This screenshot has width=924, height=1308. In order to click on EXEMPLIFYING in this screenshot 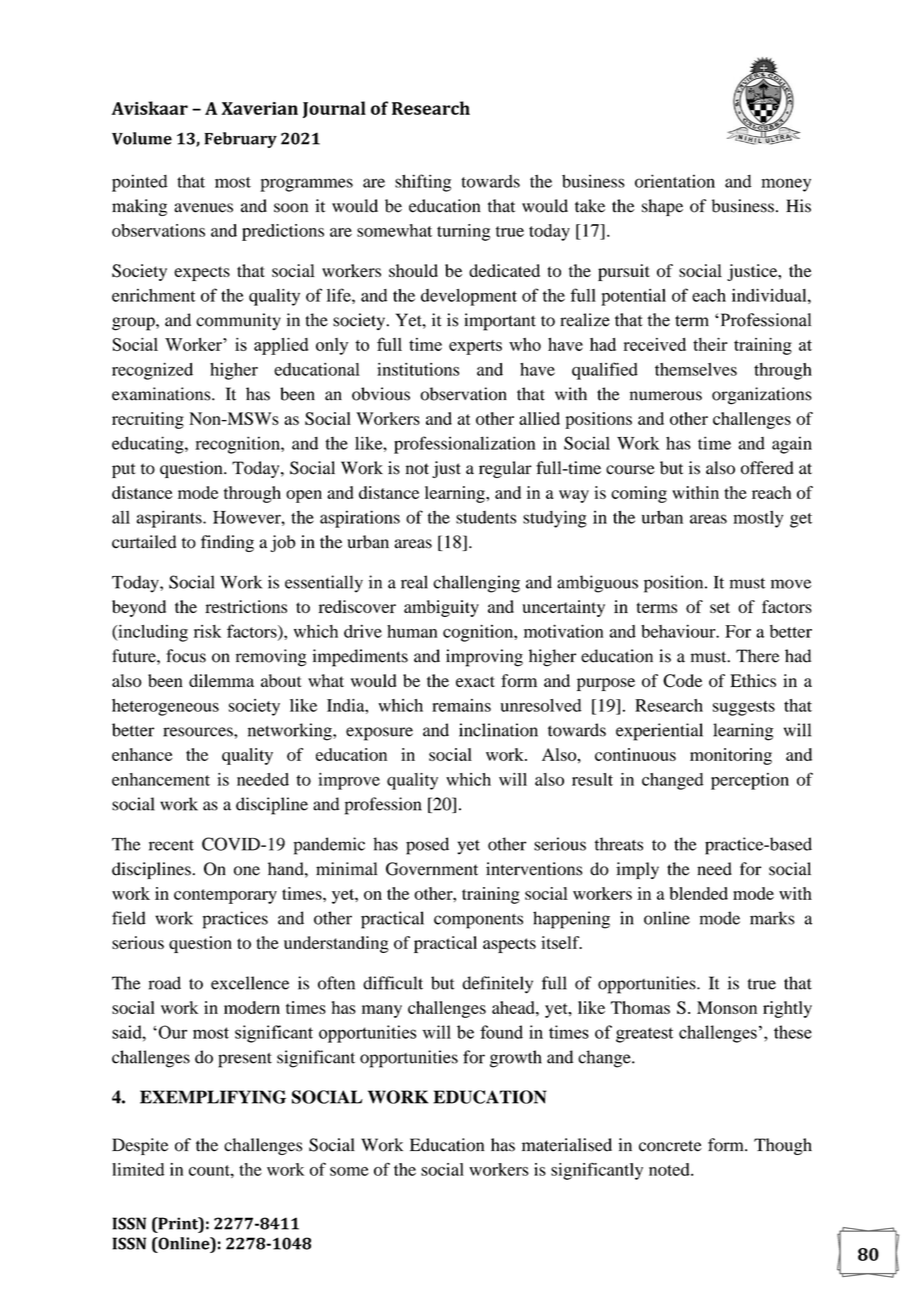, I will do `click(213, 1097)`.
